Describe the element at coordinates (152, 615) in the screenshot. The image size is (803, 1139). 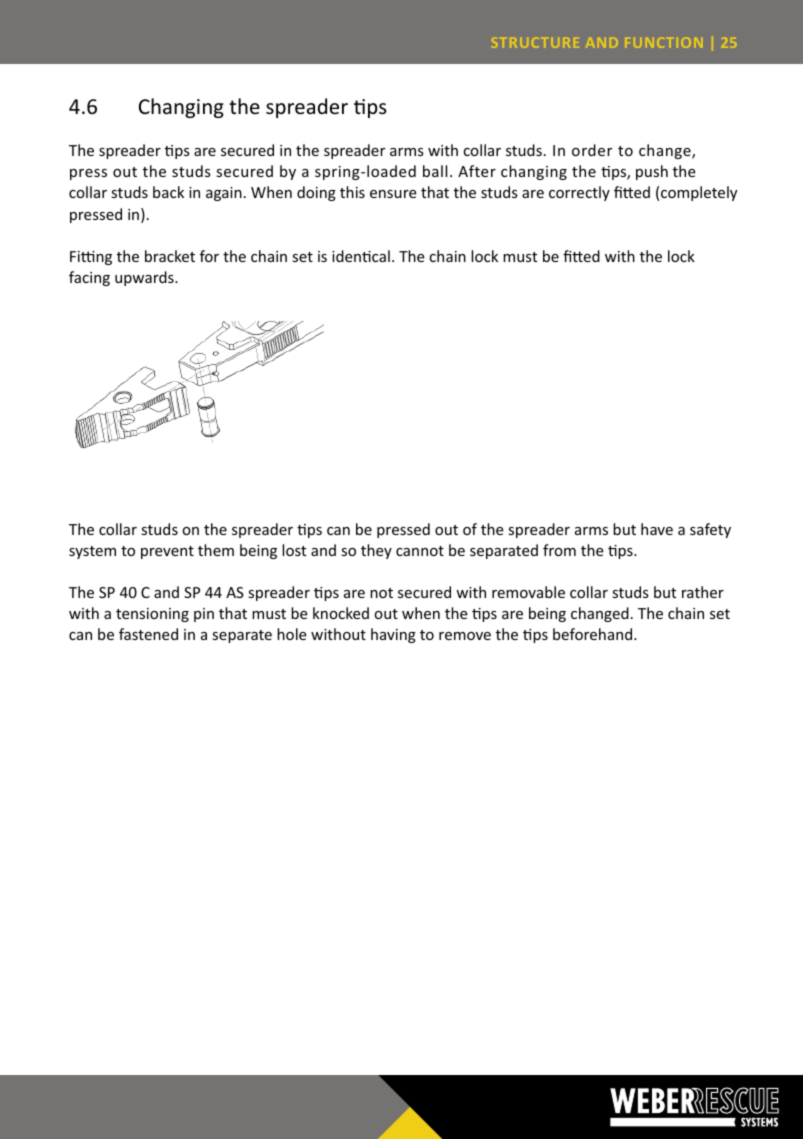
I see `tensioning` at that location.
